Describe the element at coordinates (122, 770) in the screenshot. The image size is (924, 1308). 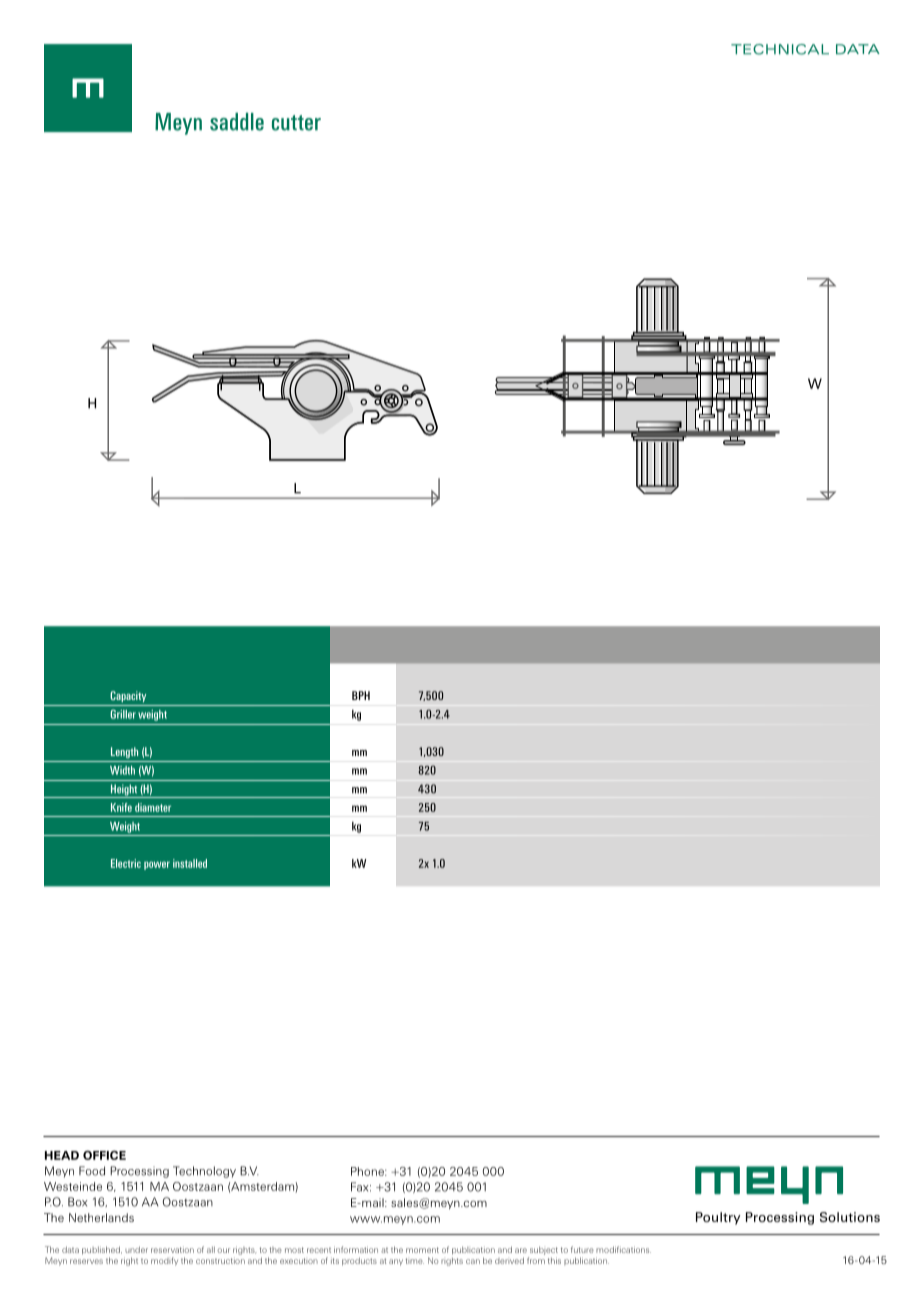
I see `Width` at that location.
